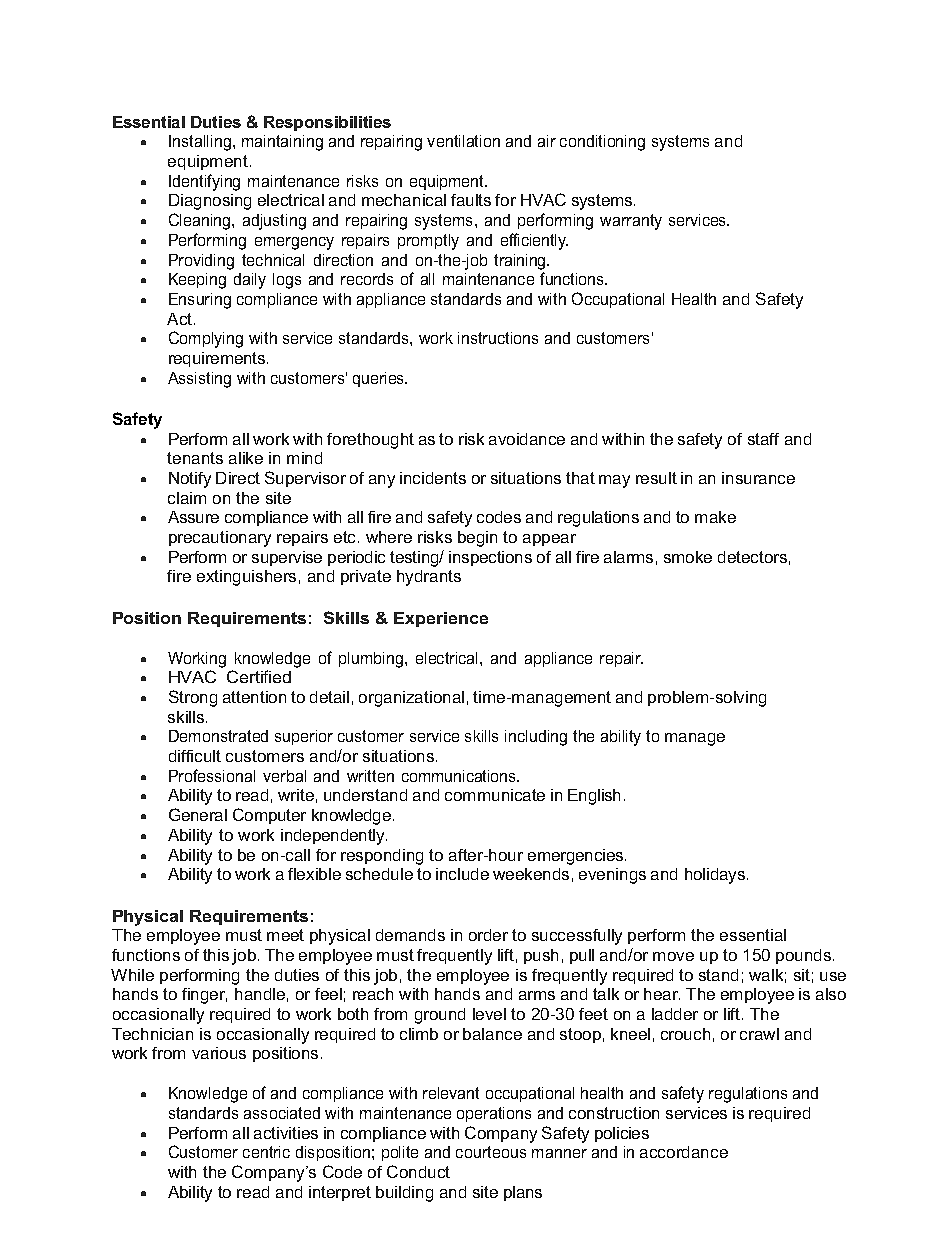 This document has height=1233, width=952. Describe the element at coordinates (488, 935) in the document. I see `order` at that location.
